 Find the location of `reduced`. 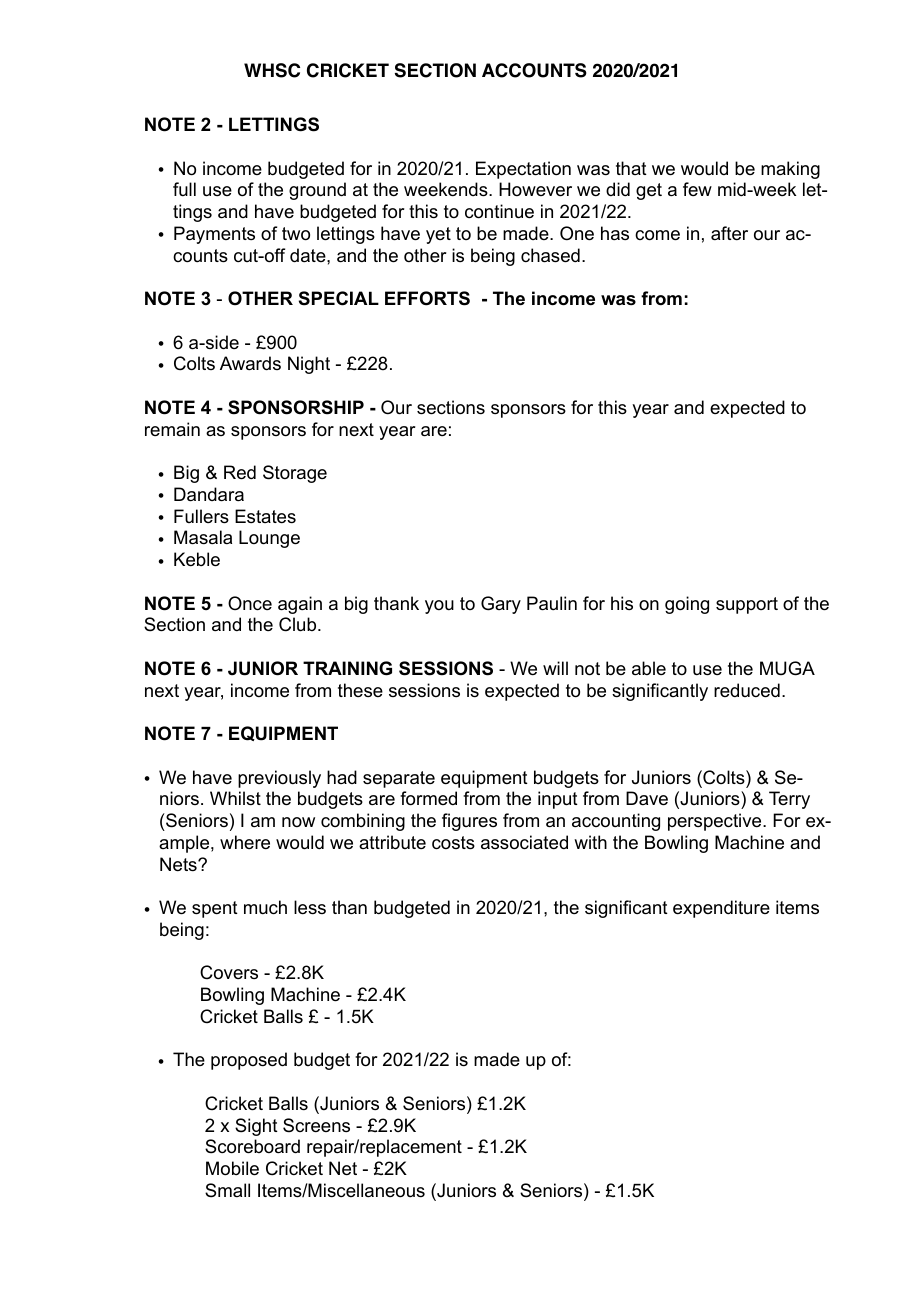

reduced is located at coordinates (747, 690).
